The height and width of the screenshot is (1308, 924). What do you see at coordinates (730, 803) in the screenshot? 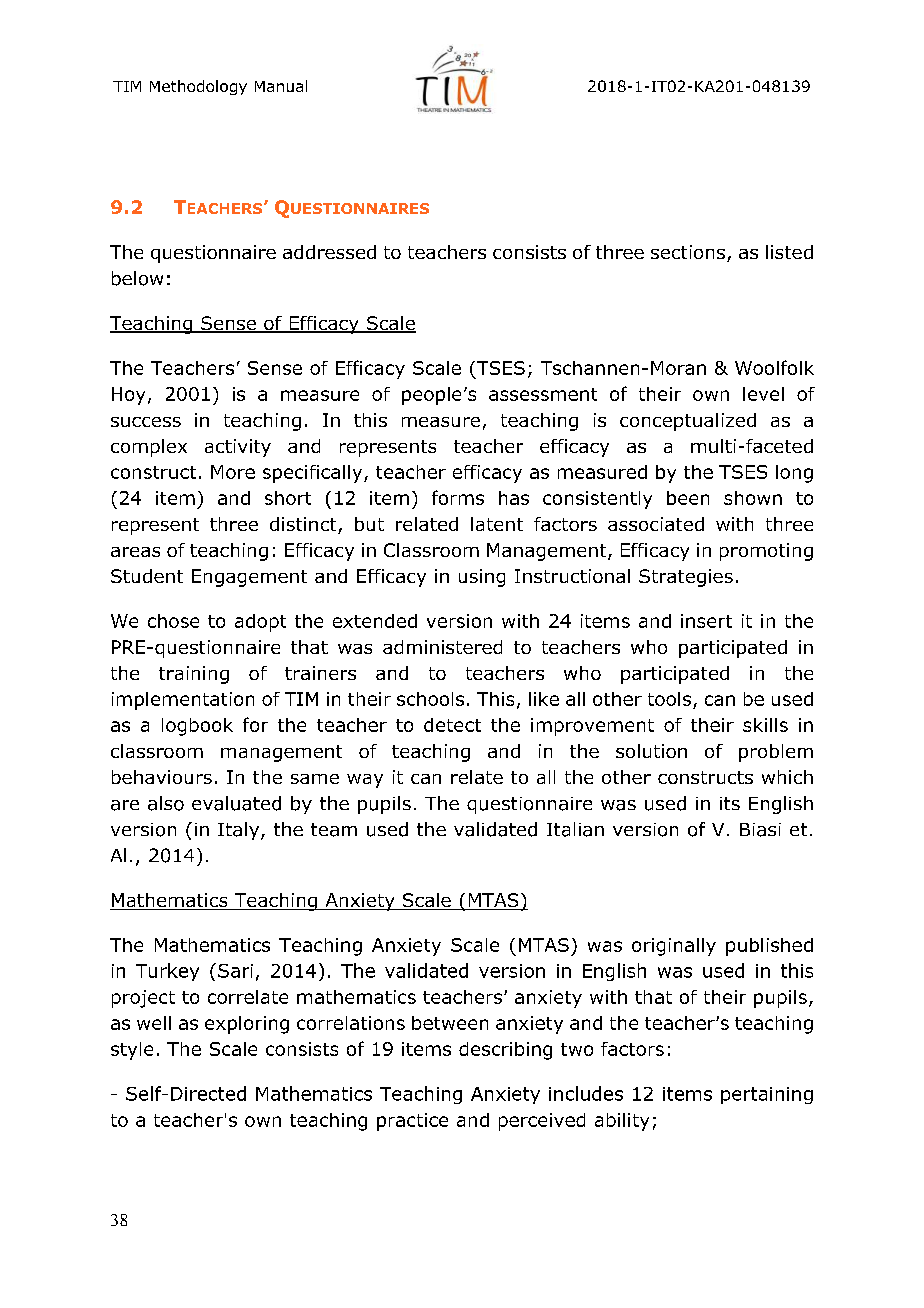
I see `its` at bounding box center [730, 803].
